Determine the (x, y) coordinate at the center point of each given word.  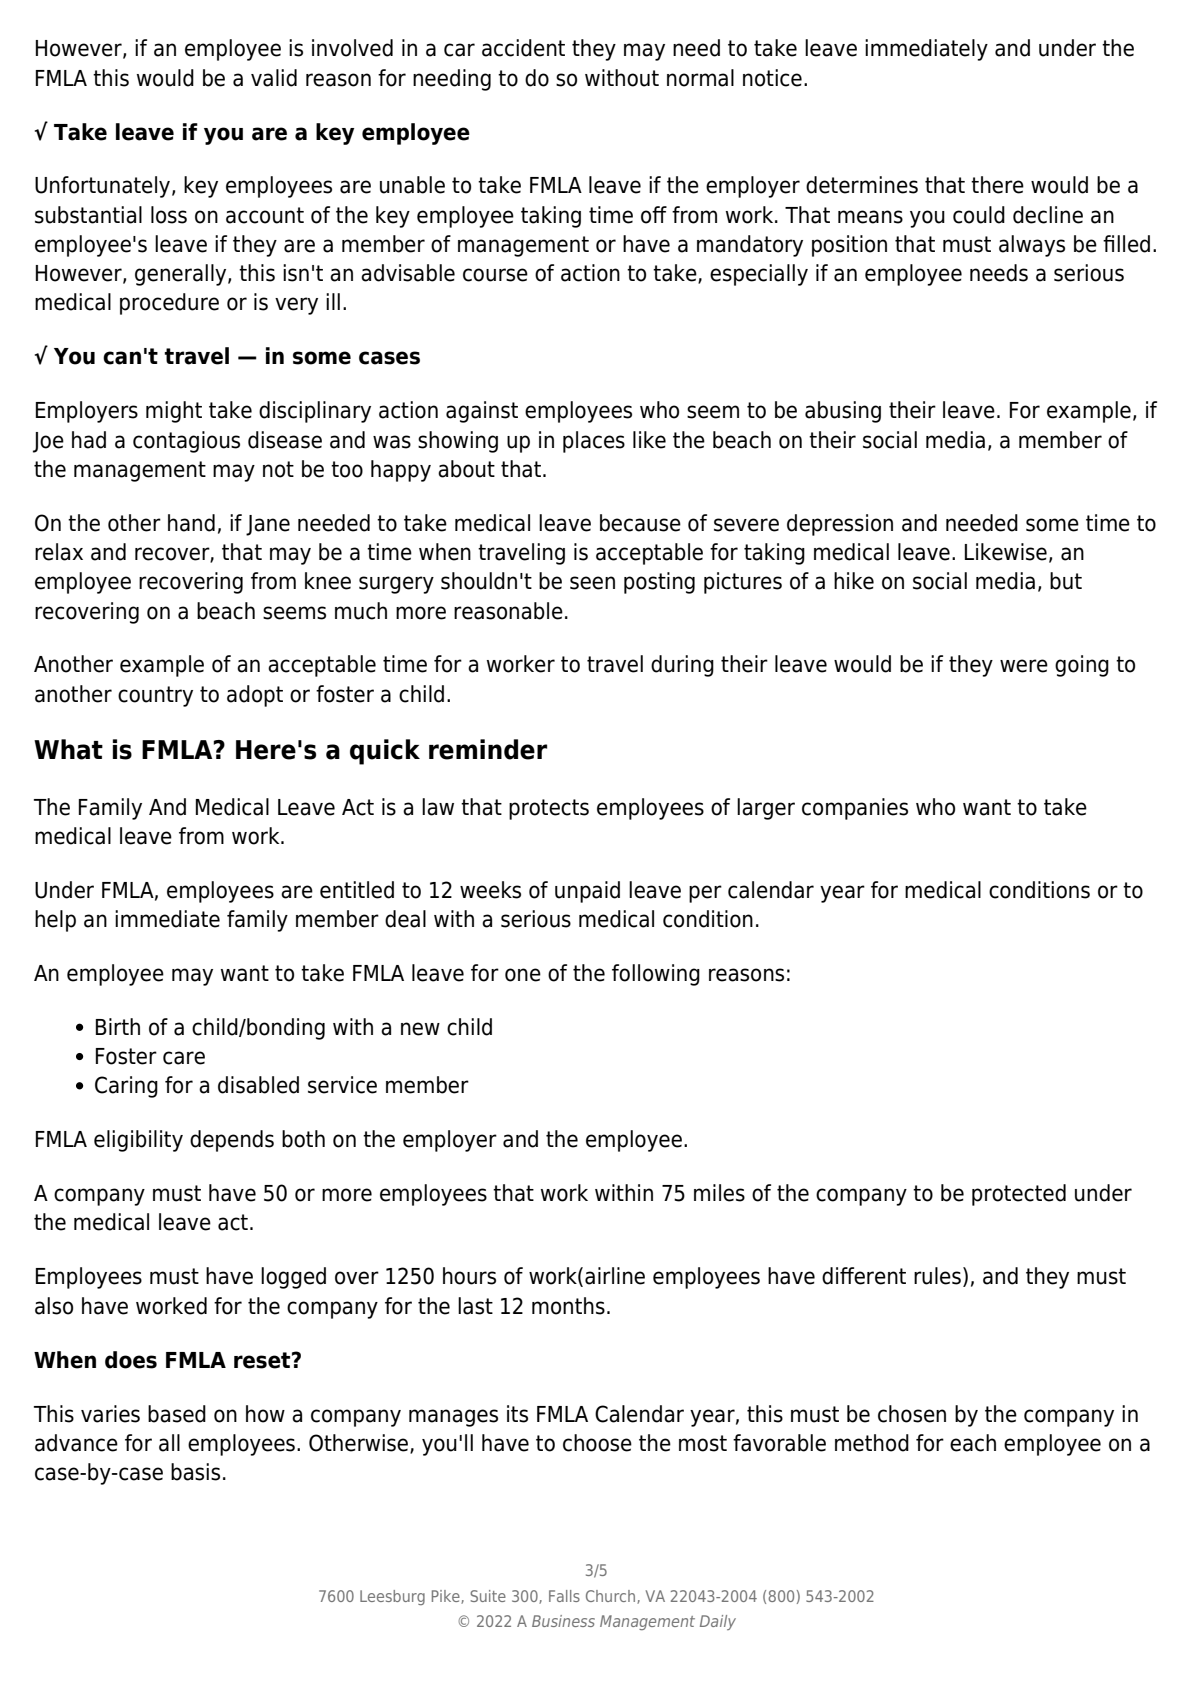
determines (862, 185)
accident (523, 48)
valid (274, 78)
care (184, 1058)
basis (195, 1472)
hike (854, 581)
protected (1019, 1195)
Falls (564, 1596)
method (872, 1443)
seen (592, 583)
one (523, 975)
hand (191, 523)
